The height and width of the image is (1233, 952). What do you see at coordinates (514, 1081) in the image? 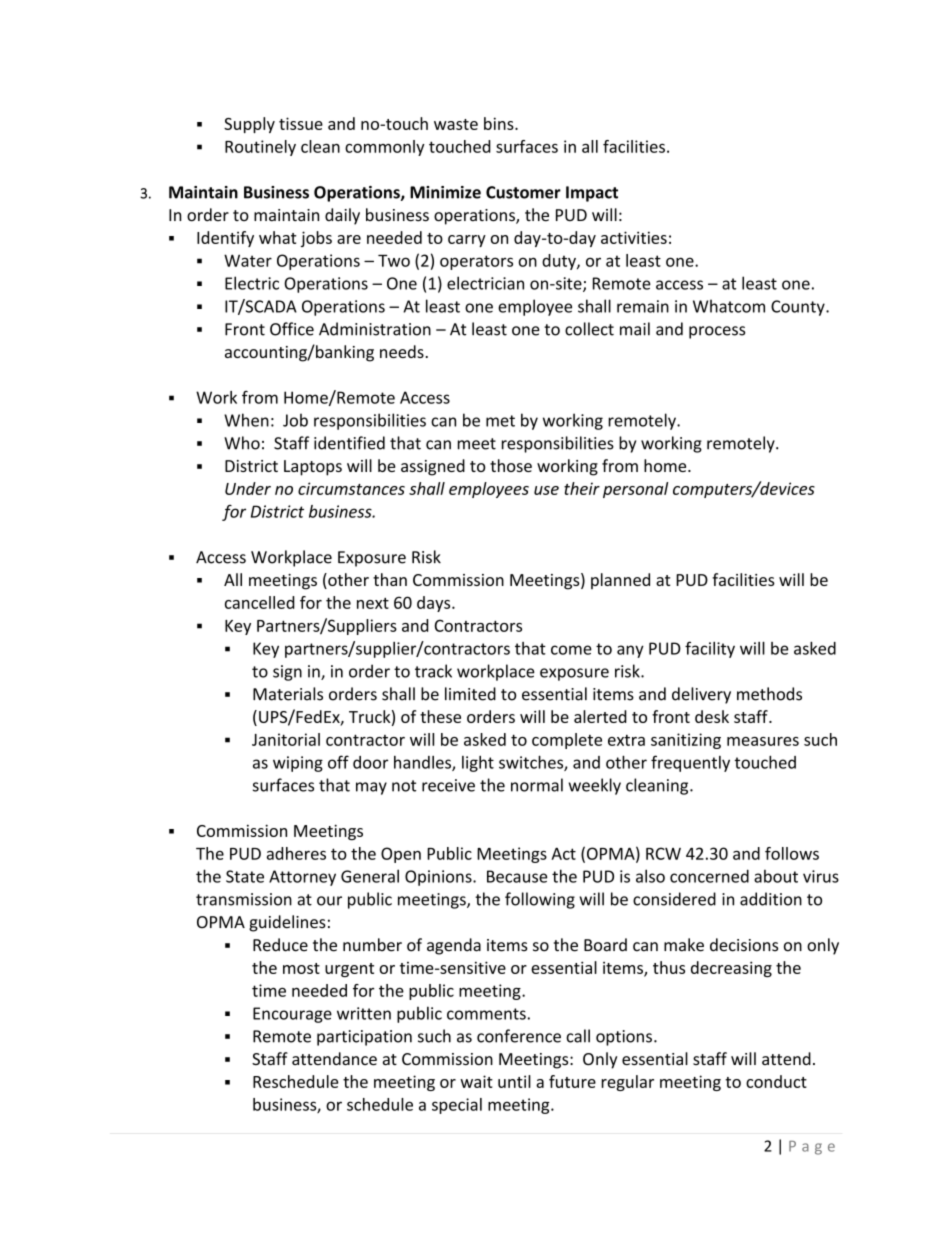
I see `until` at bounding box center [514, 1081].
